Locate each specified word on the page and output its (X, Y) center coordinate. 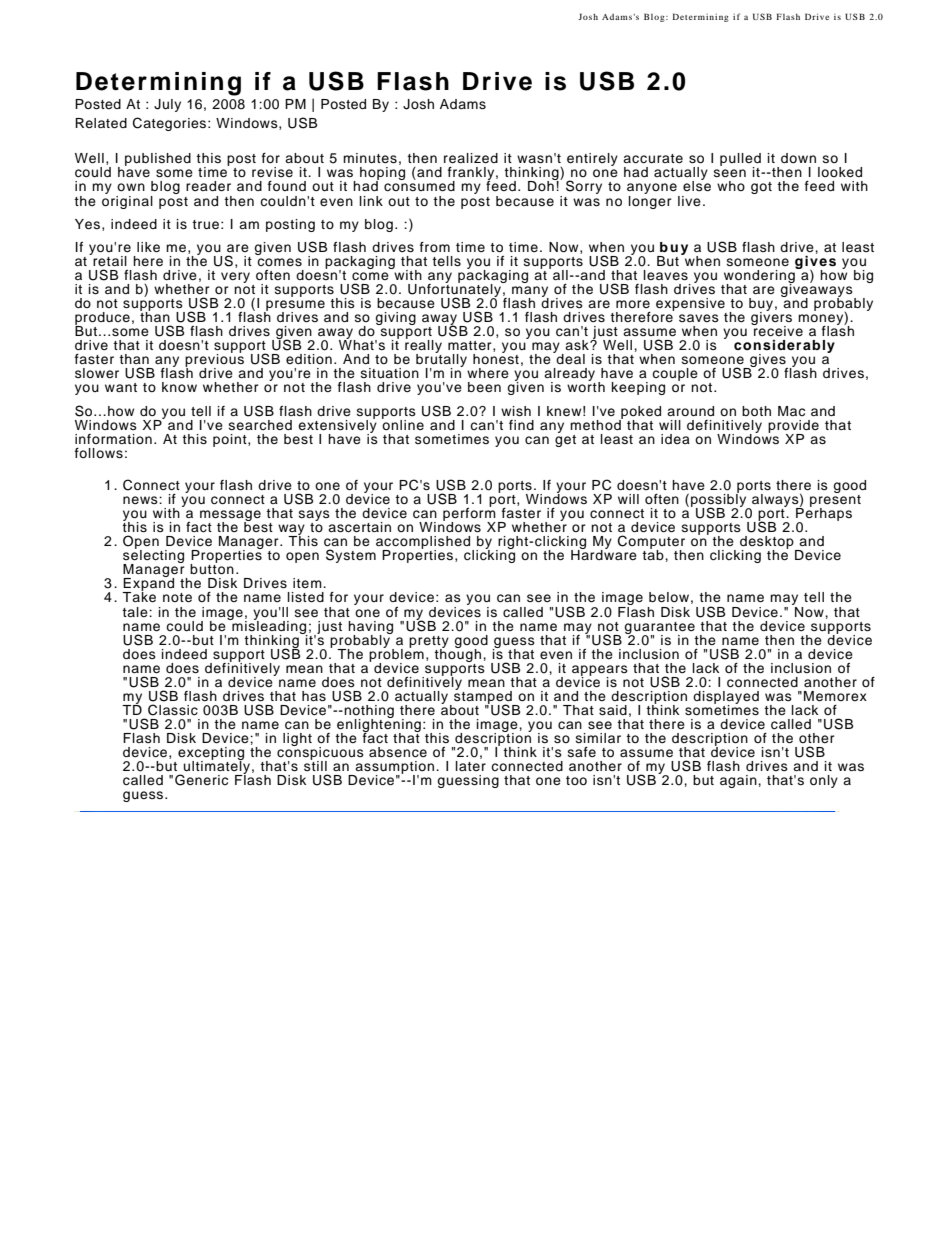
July (167, 105)
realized (471, 158)
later (471, 764)
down (798, 158)
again (739, 781)
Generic (201, 780)
